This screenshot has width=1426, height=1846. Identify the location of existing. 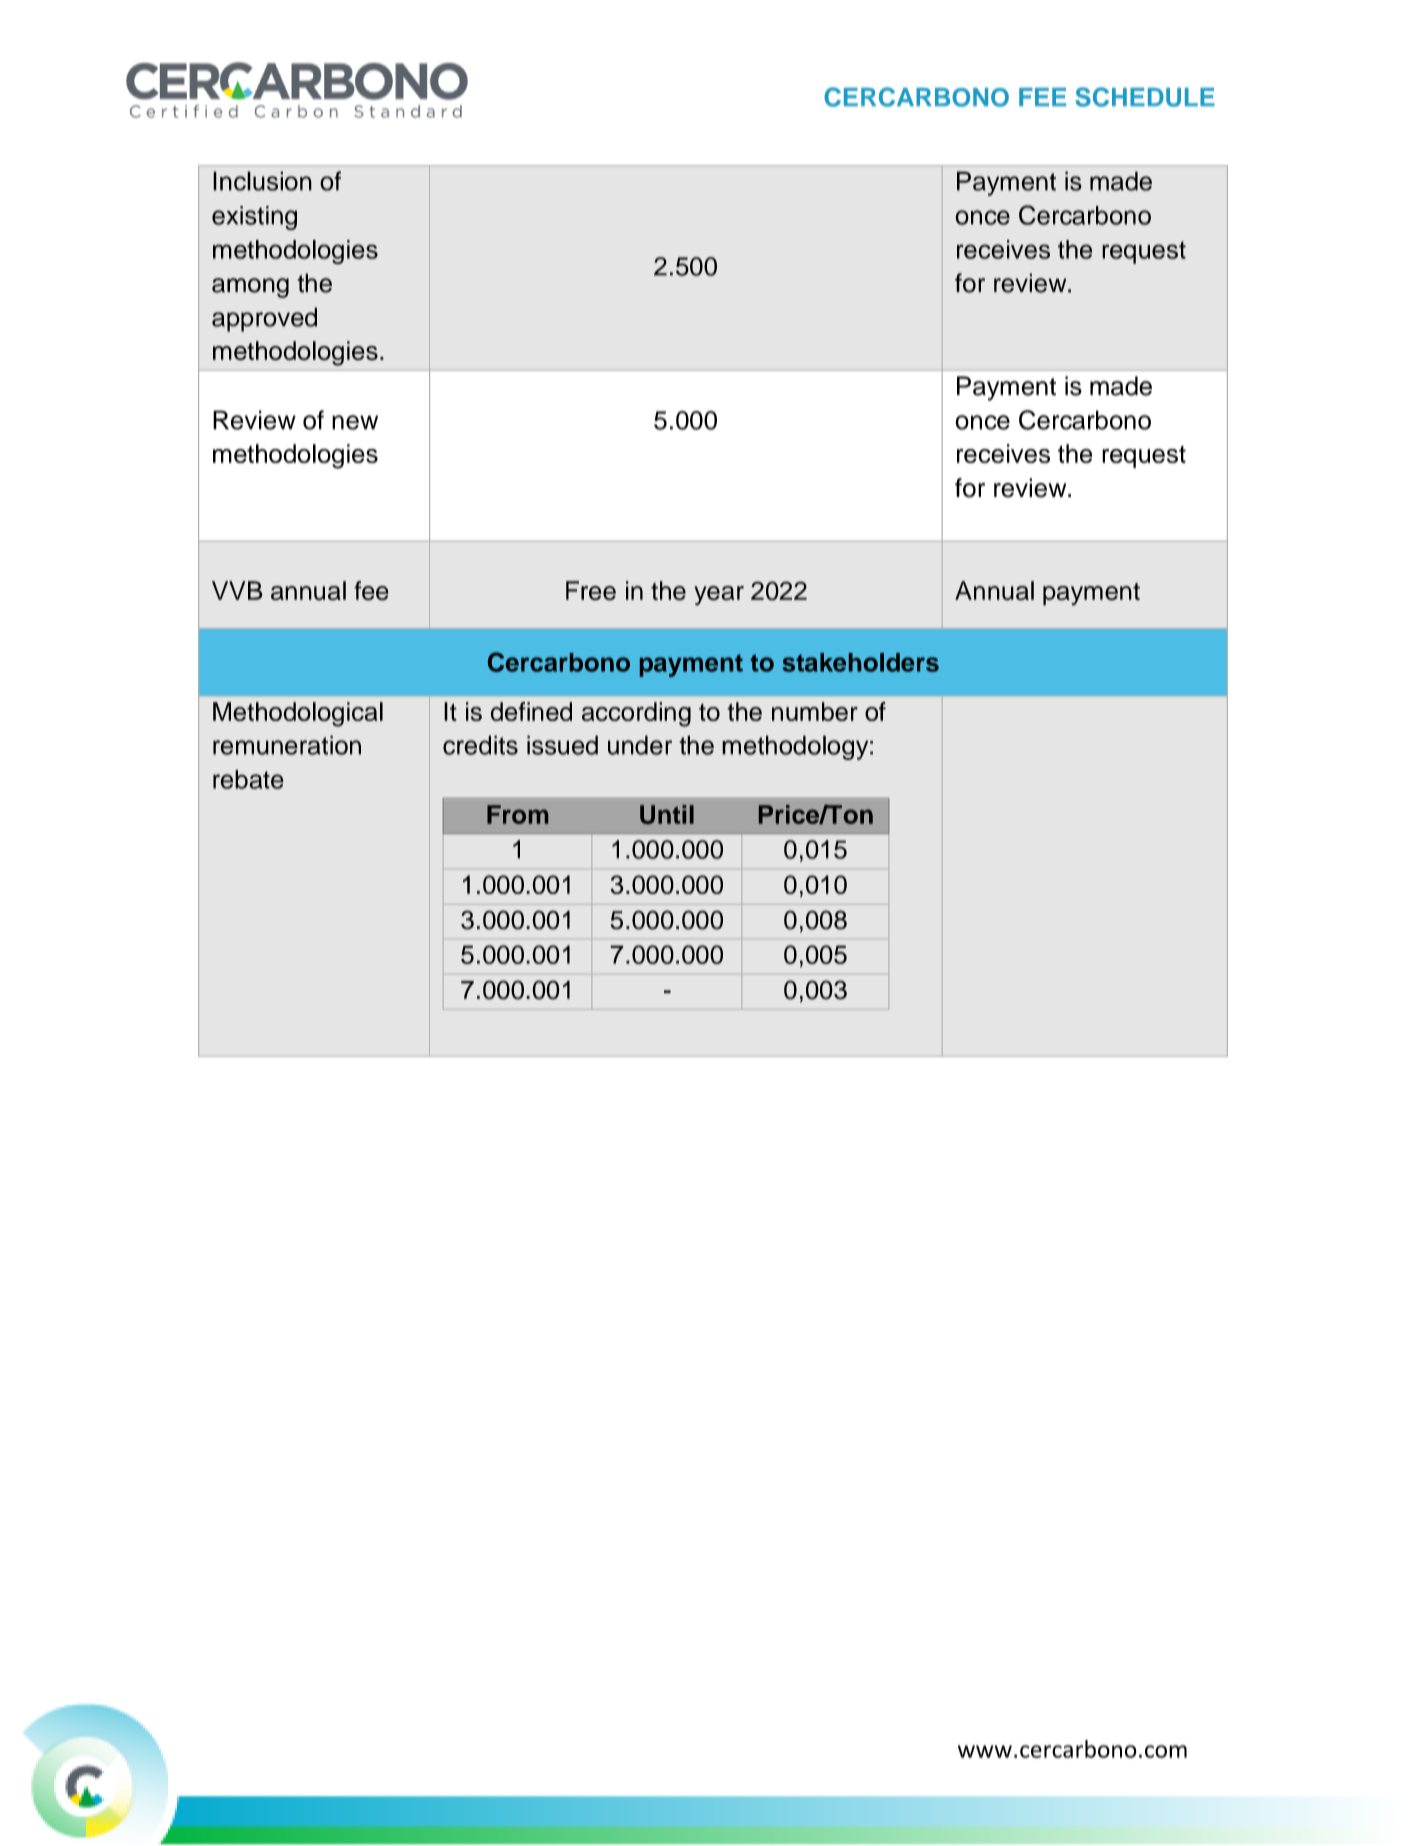
(254, 218).
